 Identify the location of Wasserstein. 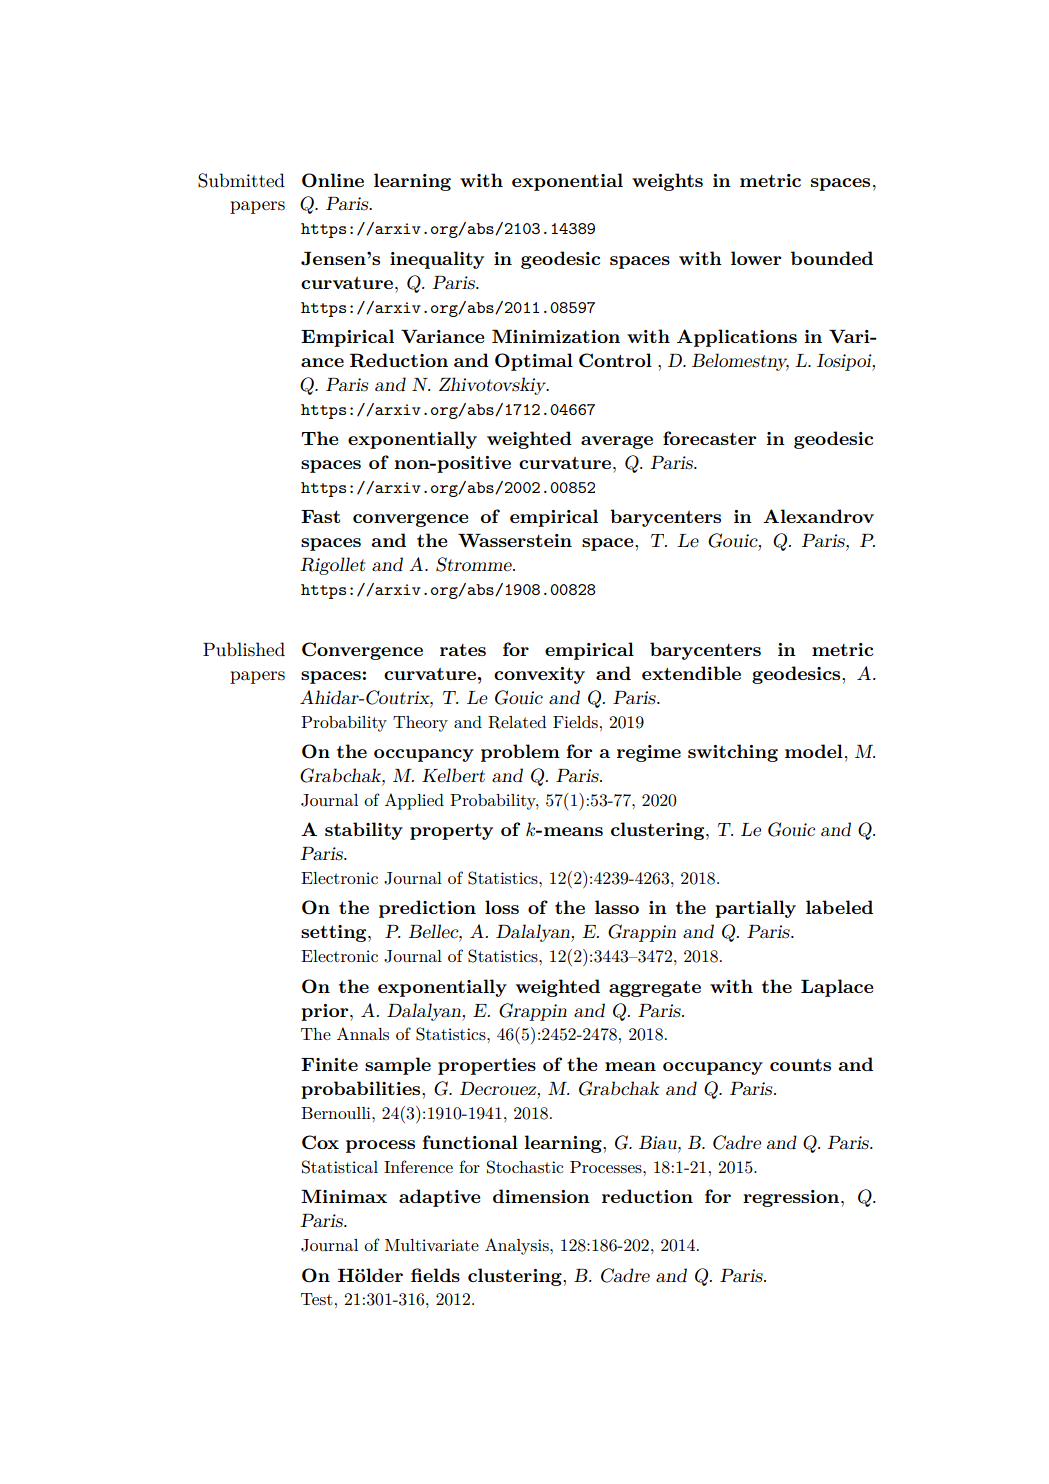
(515, 540).
